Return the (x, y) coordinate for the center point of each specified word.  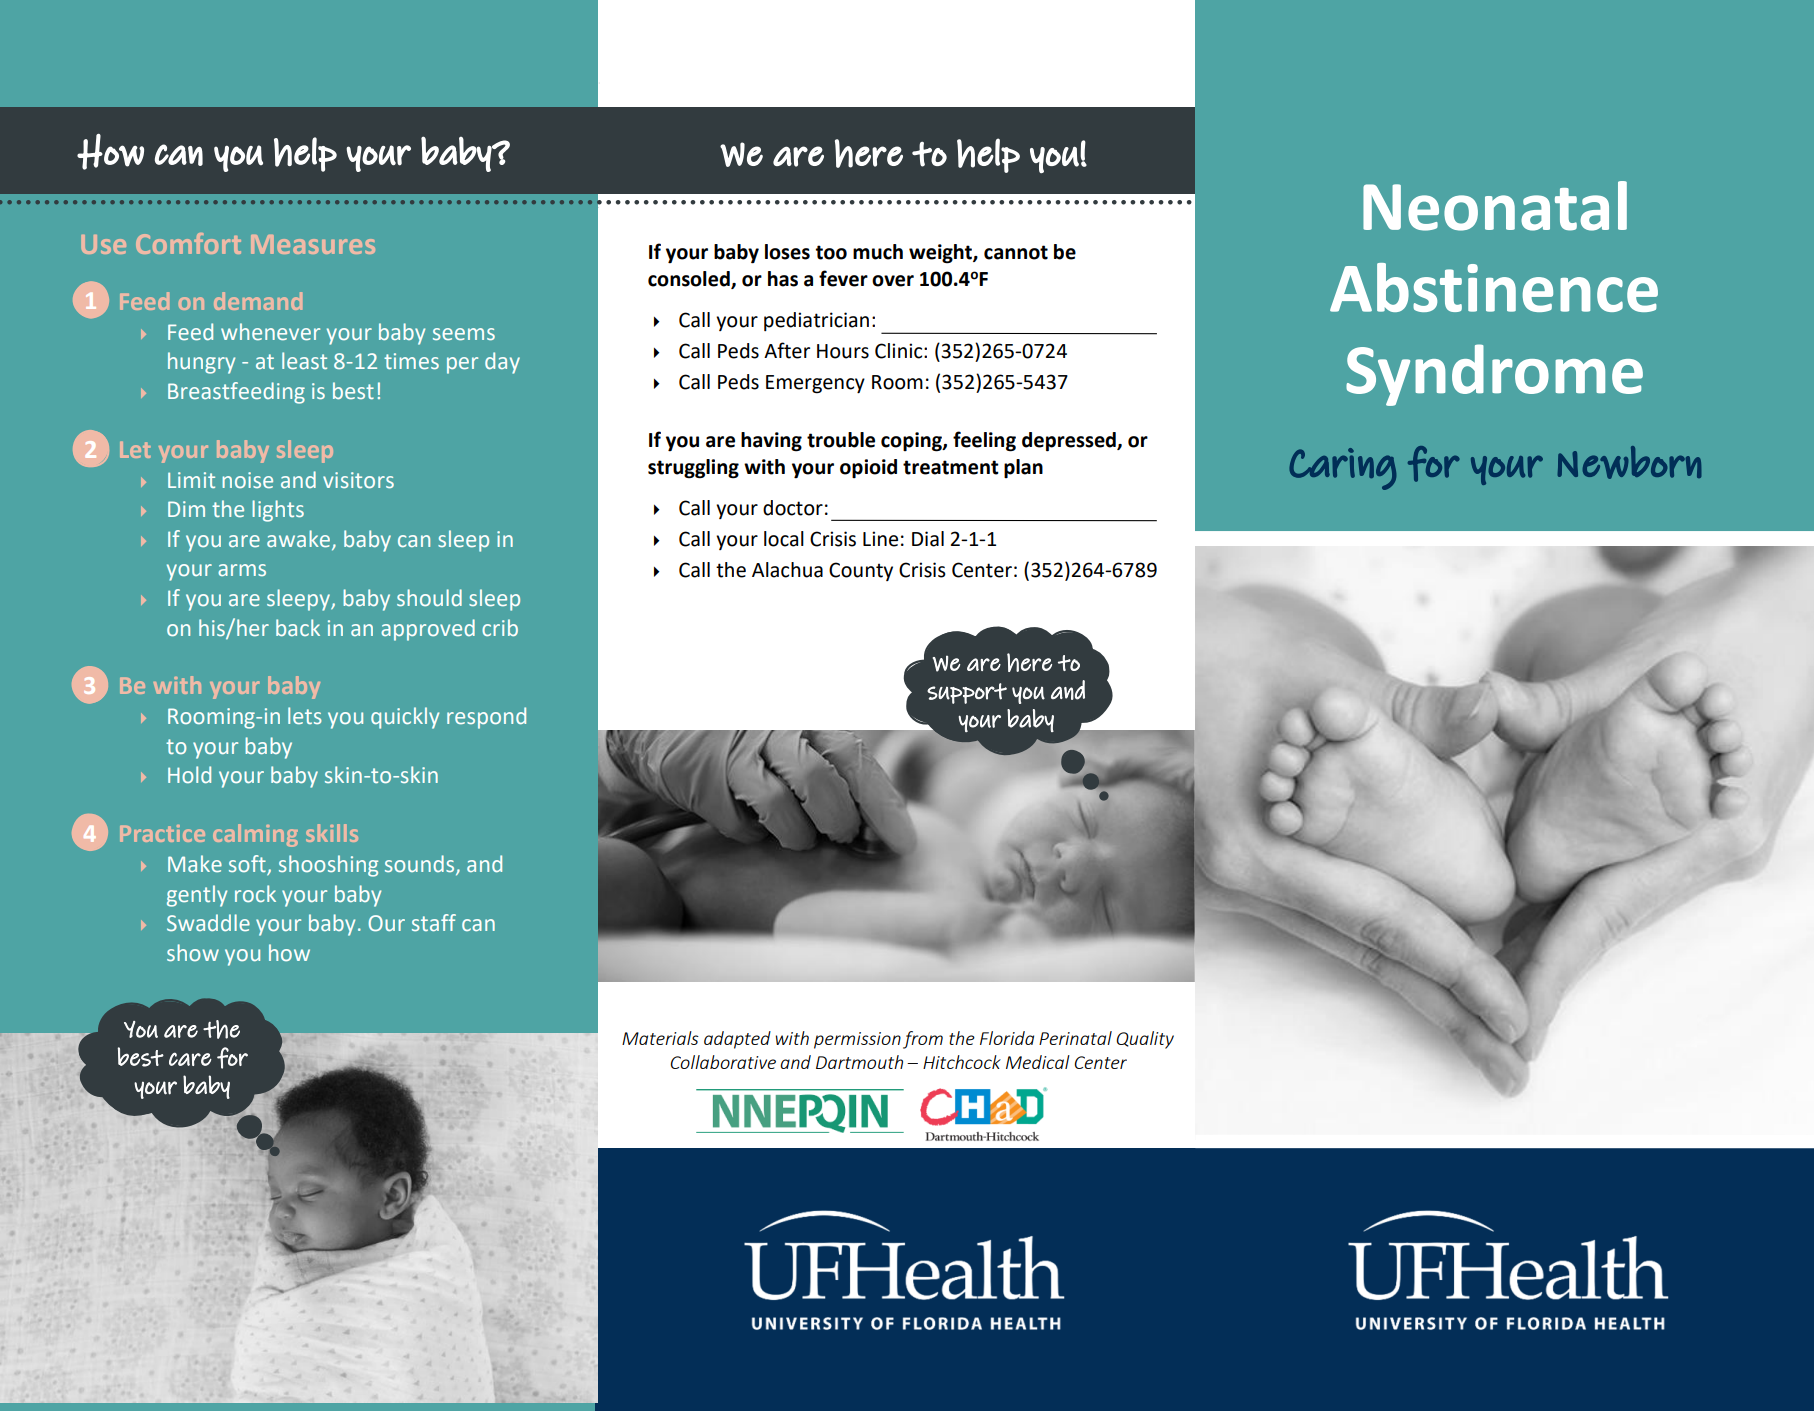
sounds (419, 863)
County (861, 571)
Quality (1145, 1040)
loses (787, 252)
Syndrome (1494, 375)
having (771, 442)
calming (255, 835)
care (190, 1059)
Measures (313, 244)
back (298, 627)
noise (247, 480)
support (967, 693)
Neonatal (1495, 206)
